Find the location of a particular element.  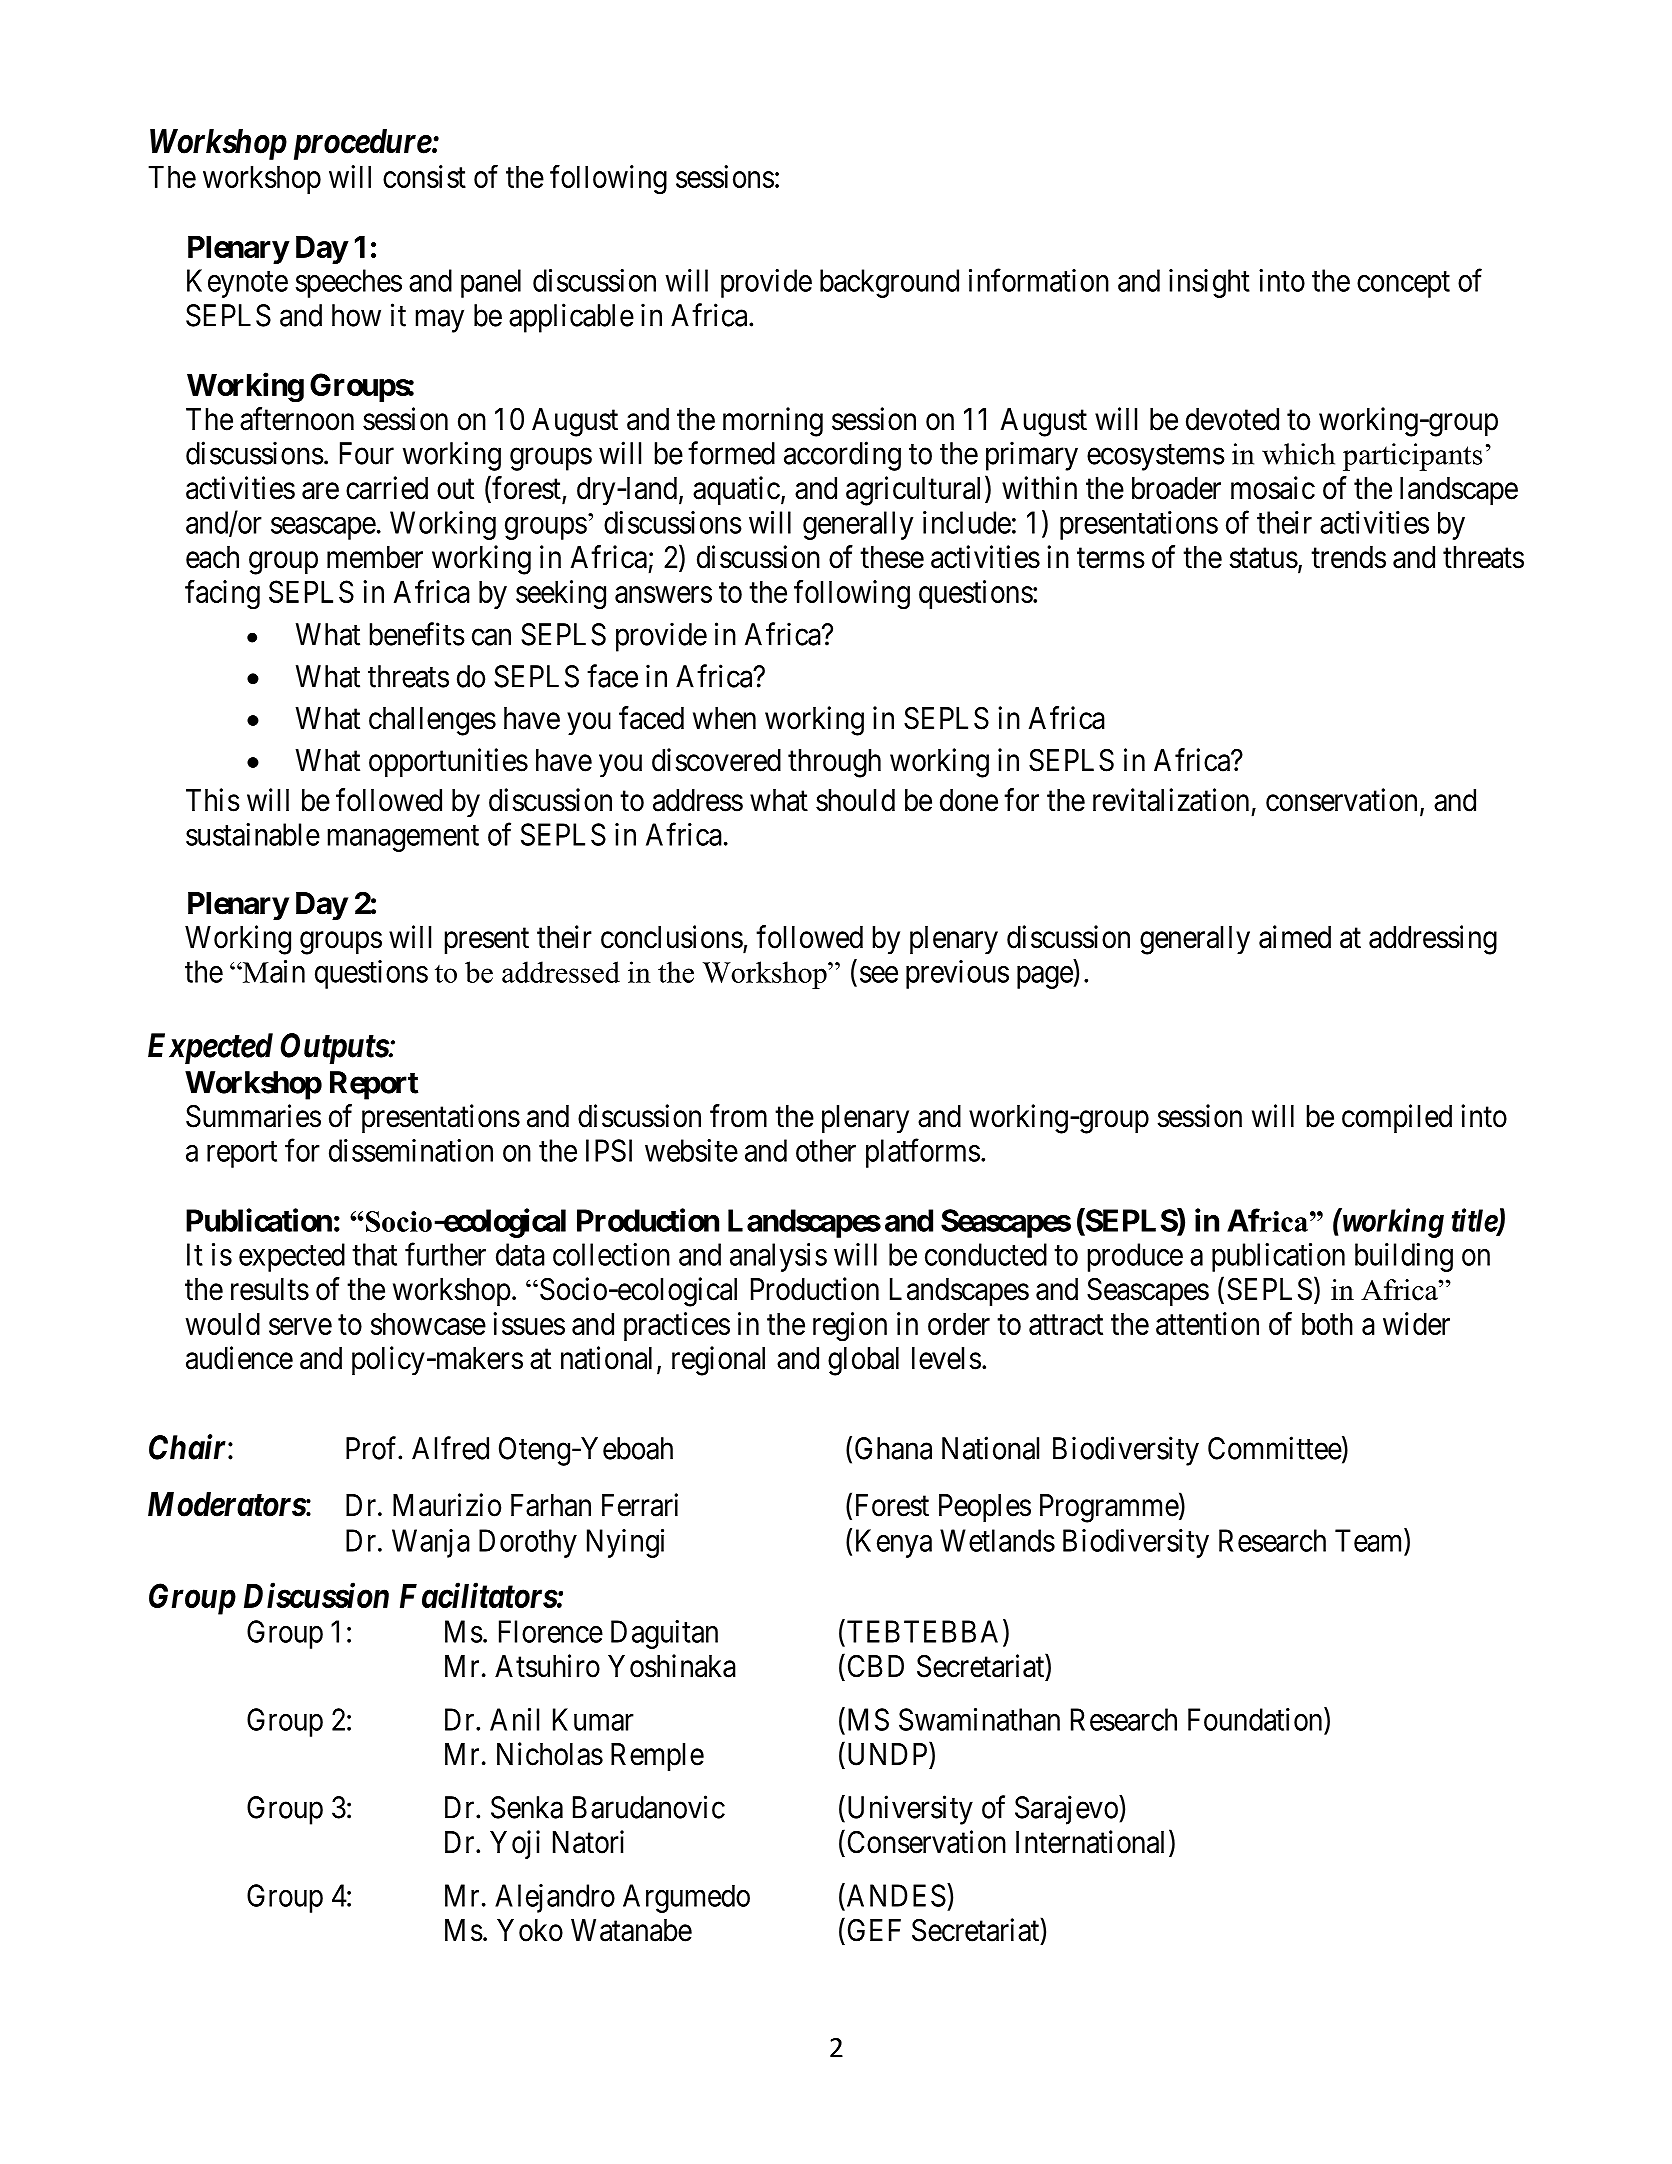

through is located at coordinates (834, 763).
